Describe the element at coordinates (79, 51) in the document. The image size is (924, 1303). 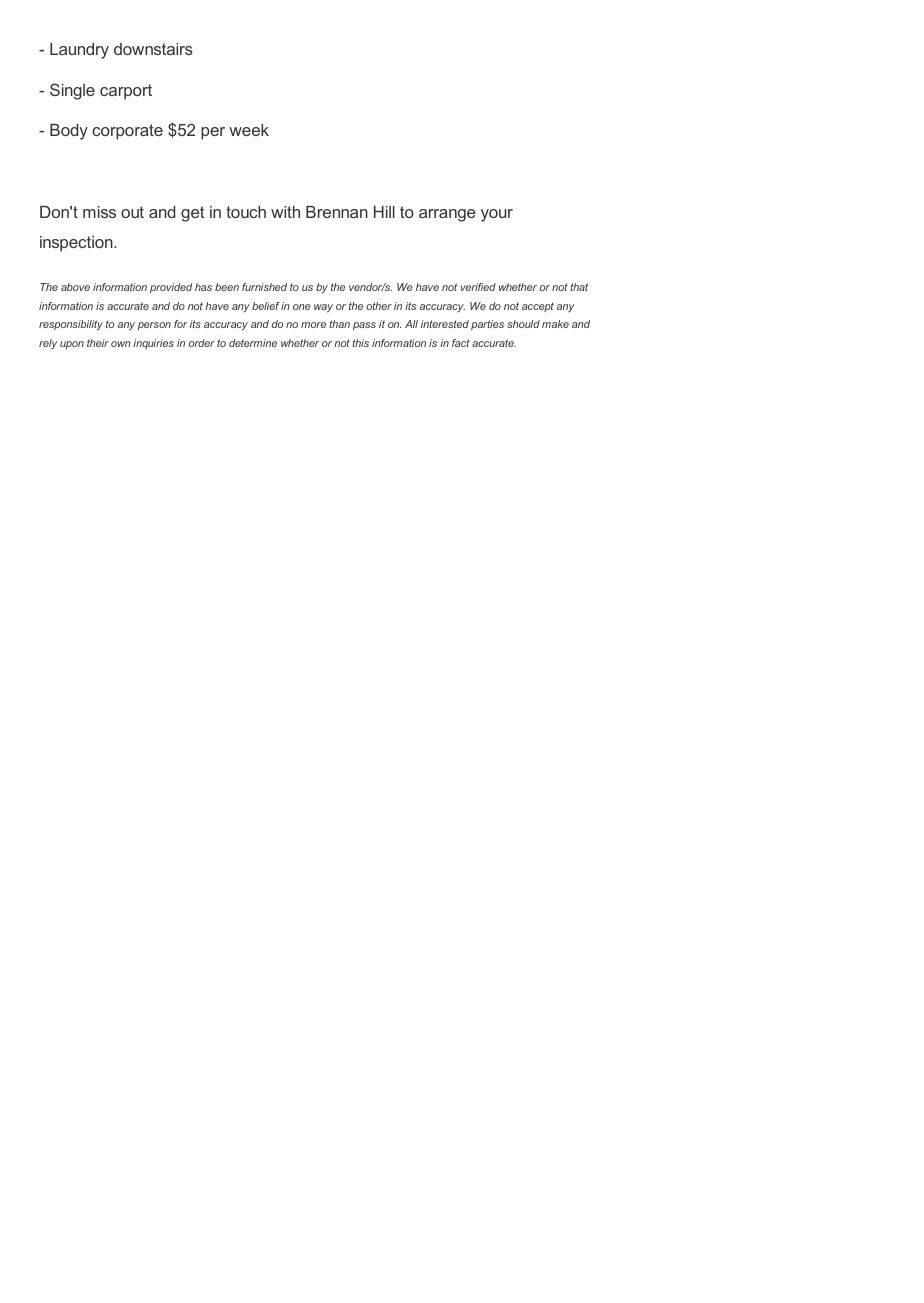
I see `Laundry` at that location.
